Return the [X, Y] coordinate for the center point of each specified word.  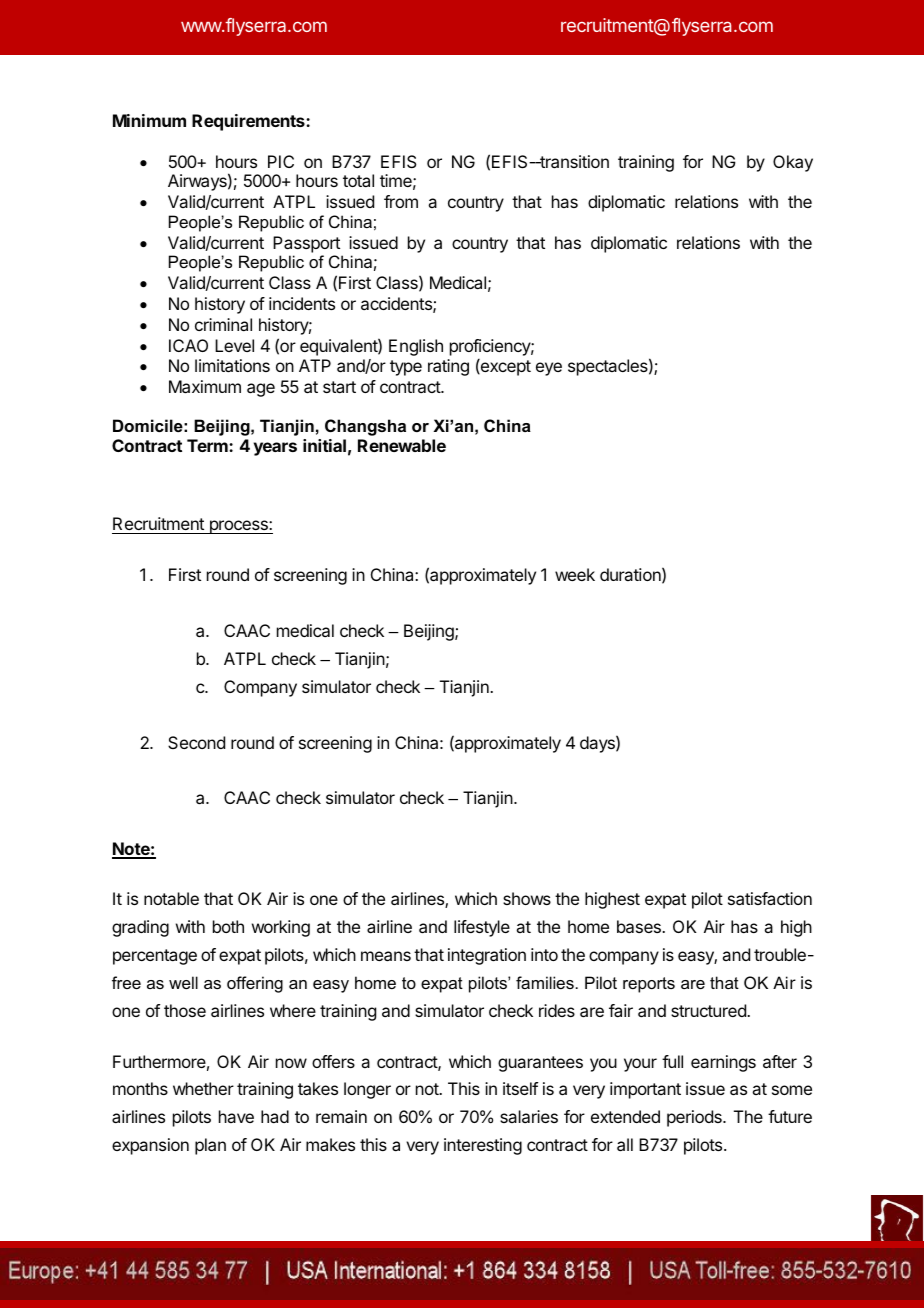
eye [549, 369]
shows [527, 898]
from [401, 201]
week [575, 574]
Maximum [205, 386]
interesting [483, 1146]
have [236, 1116]
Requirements [249, 122]
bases [640, 926]
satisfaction [770, 898]
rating [448, 367]
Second [196, 742]
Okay [793, 163]
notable [171, 898]
